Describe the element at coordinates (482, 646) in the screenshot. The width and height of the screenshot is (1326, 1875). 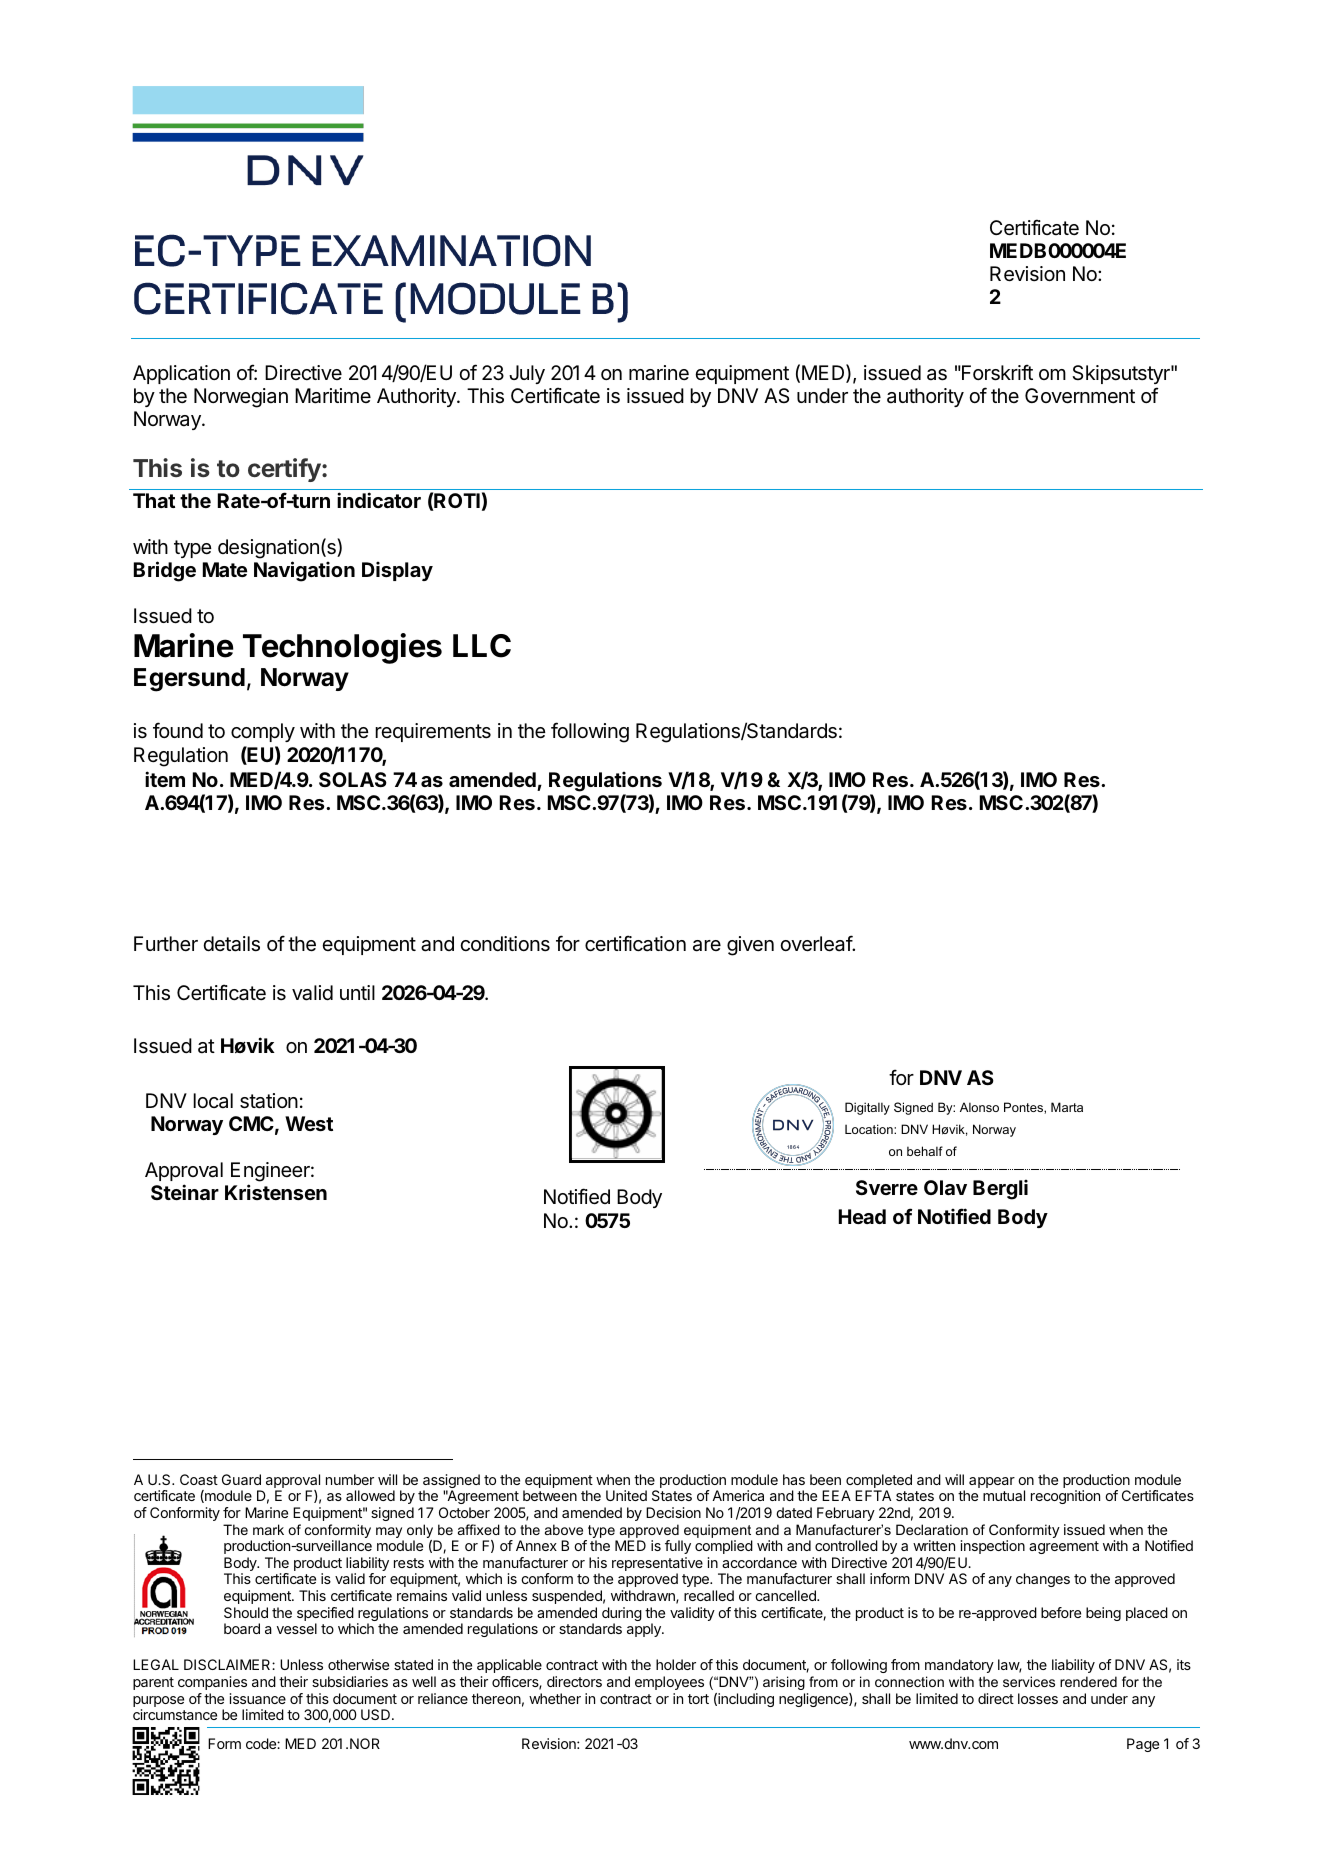
I see `LLC` at that location.
